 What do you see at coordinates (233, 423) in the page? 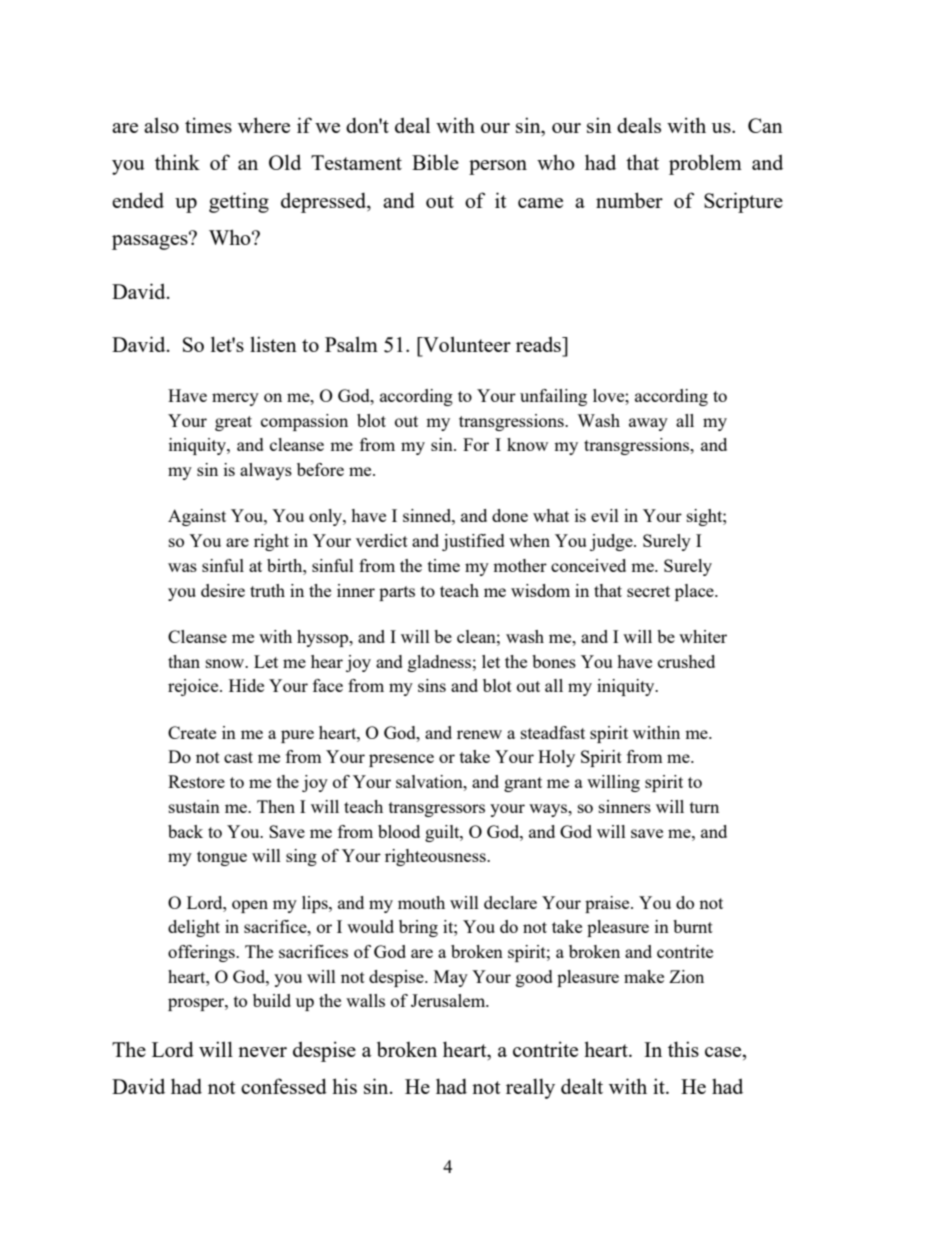
I see `great` at bounding box center [233, 423].
